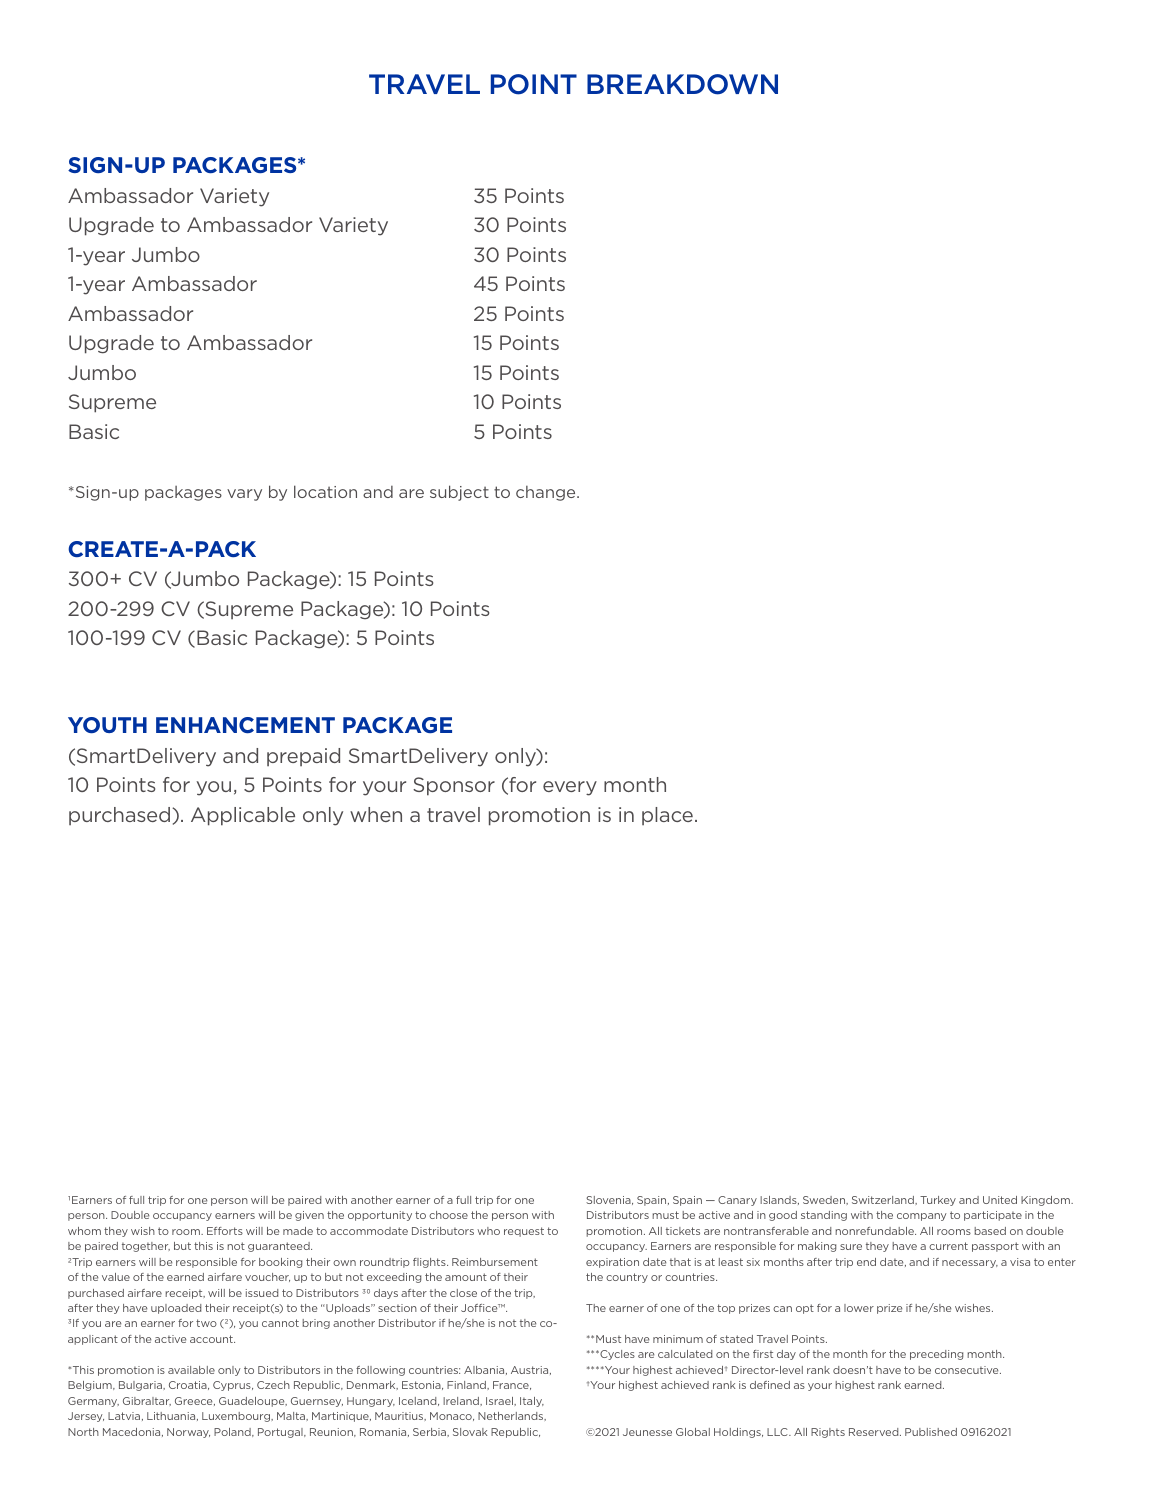 The width and height of the screenshot is (1149, 1487). What do you see at coordinates (325, 491) in the screenshot?
I see `location` at bounding box center [325, 491].
